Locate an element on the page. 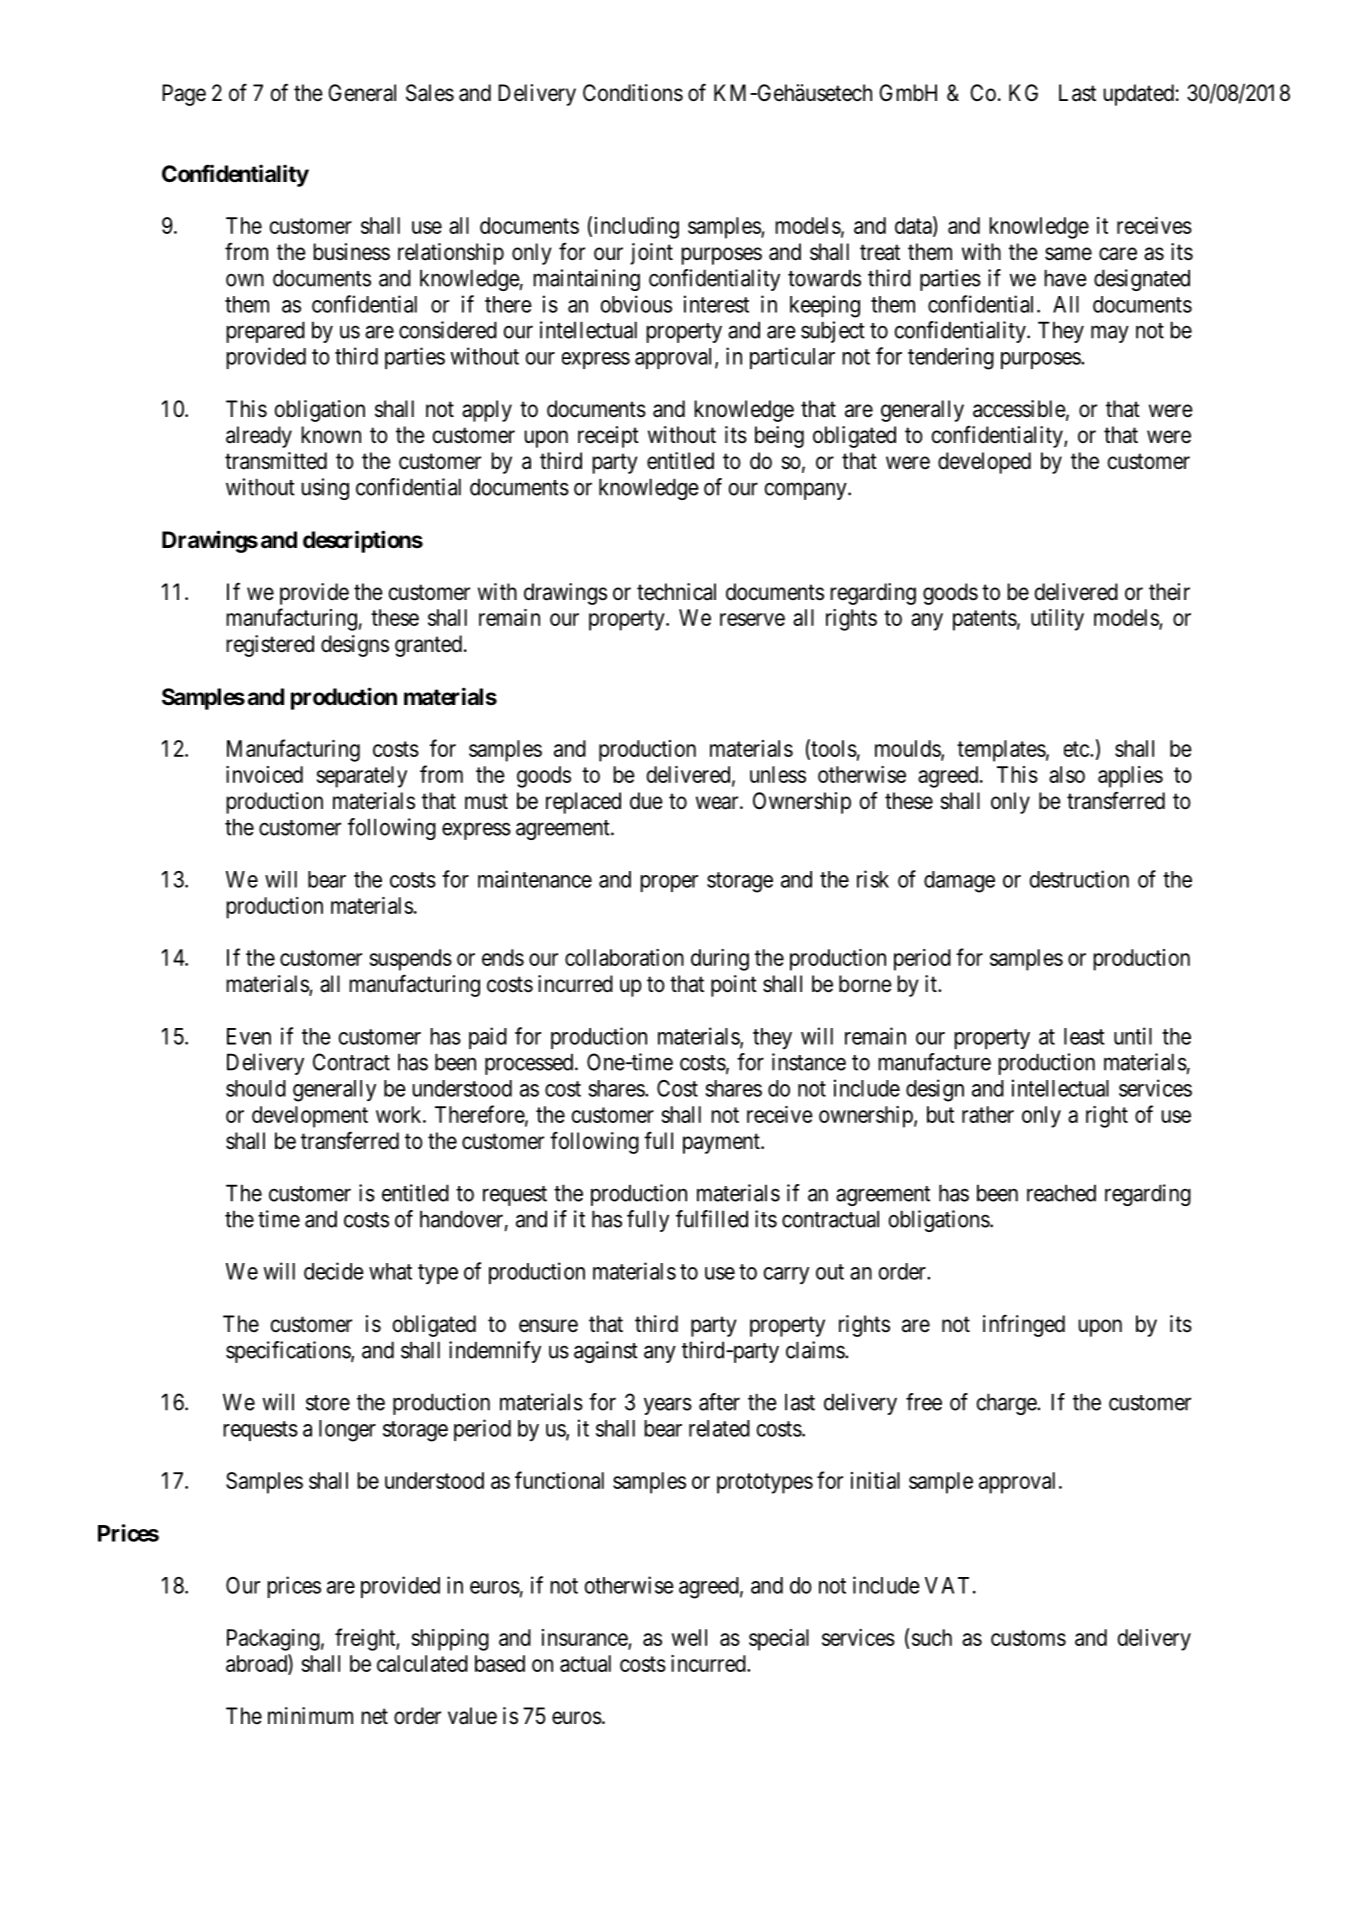 The image size is (1353, 1914). minimum is located at coordinates (310, 1715).
